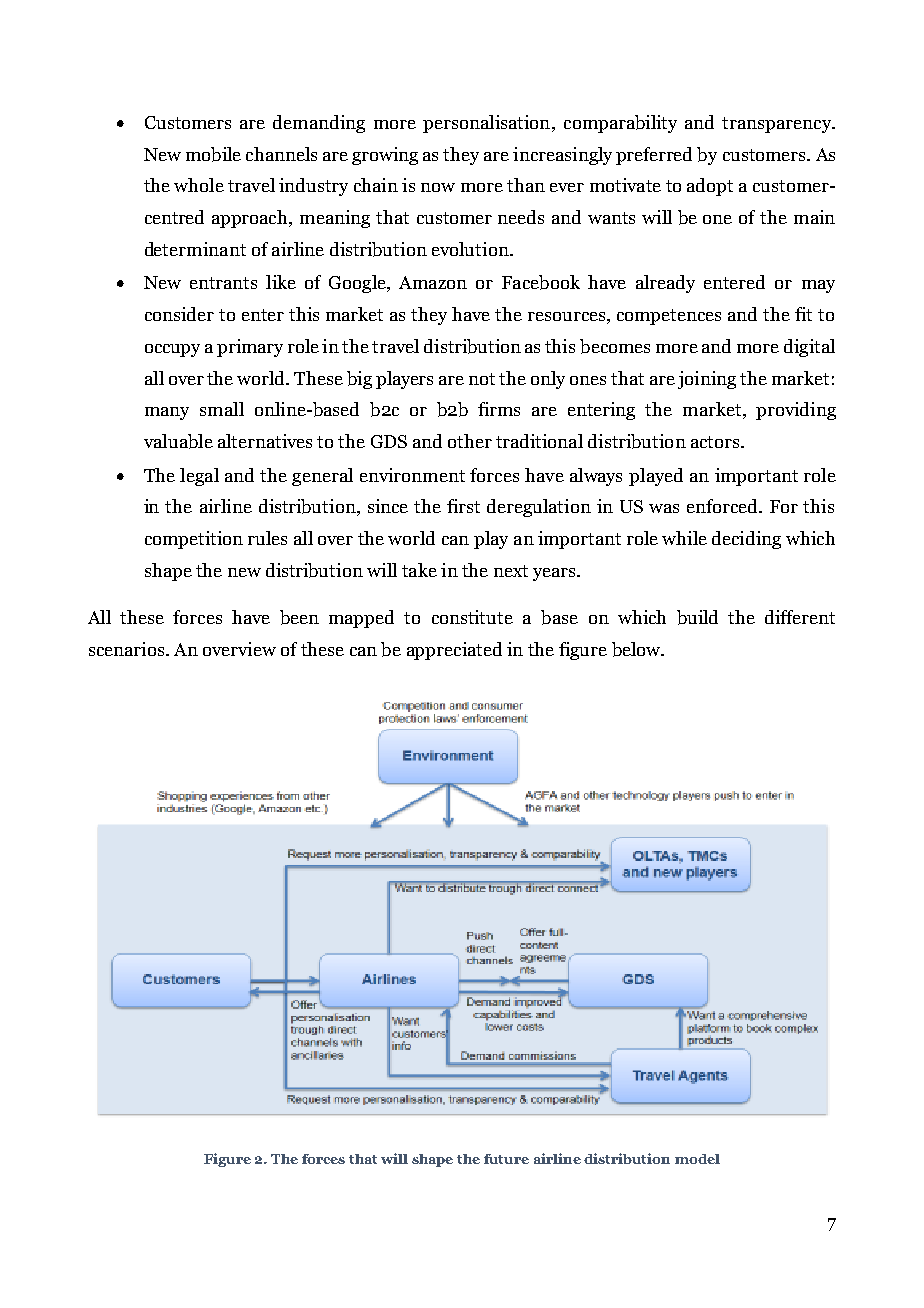 This screenshot has height=1308, width=924. I want to click on mobile, so click(213, 154).
